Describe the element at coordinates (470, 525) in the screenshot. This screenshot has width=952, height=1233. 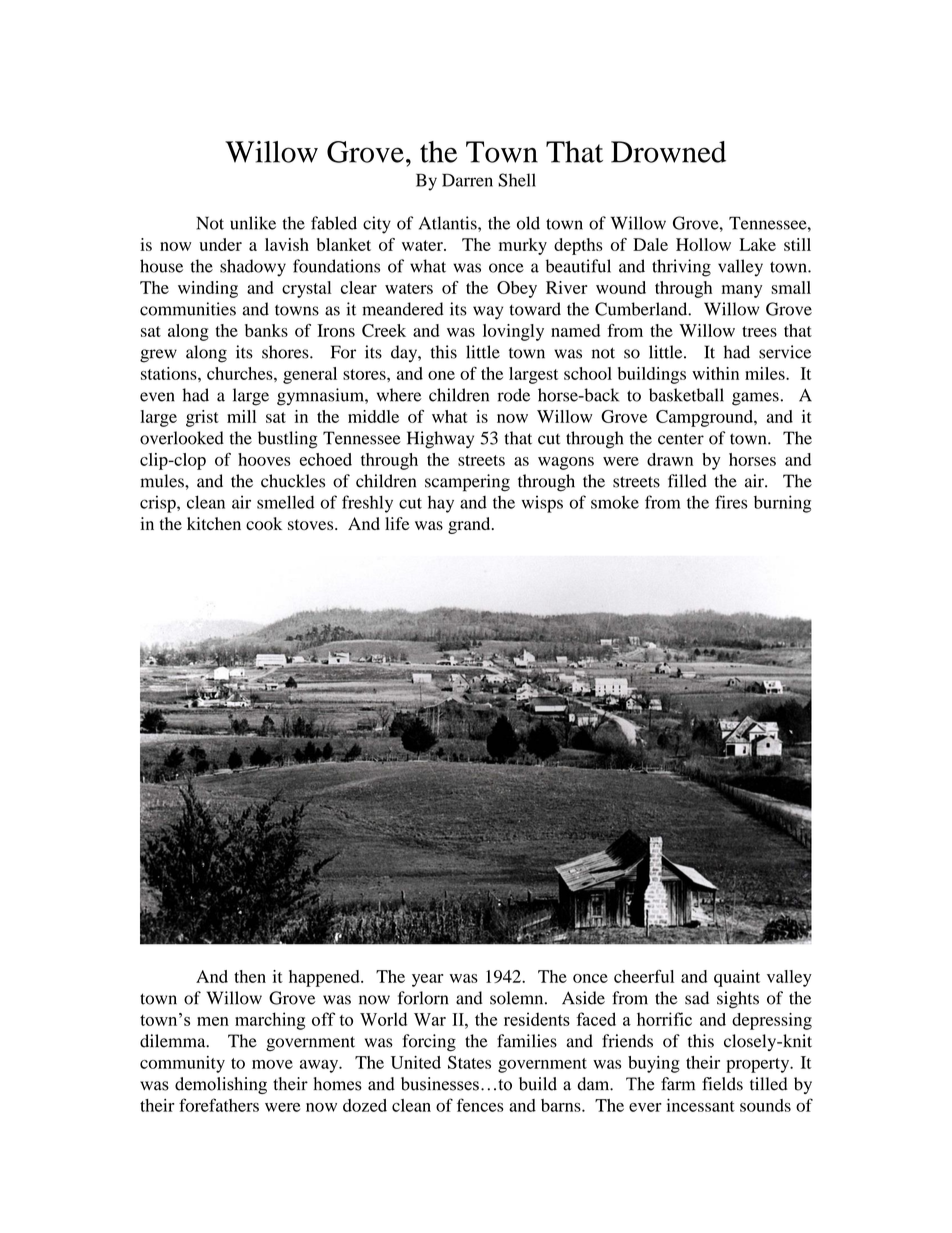
I see `grand` at that location.
